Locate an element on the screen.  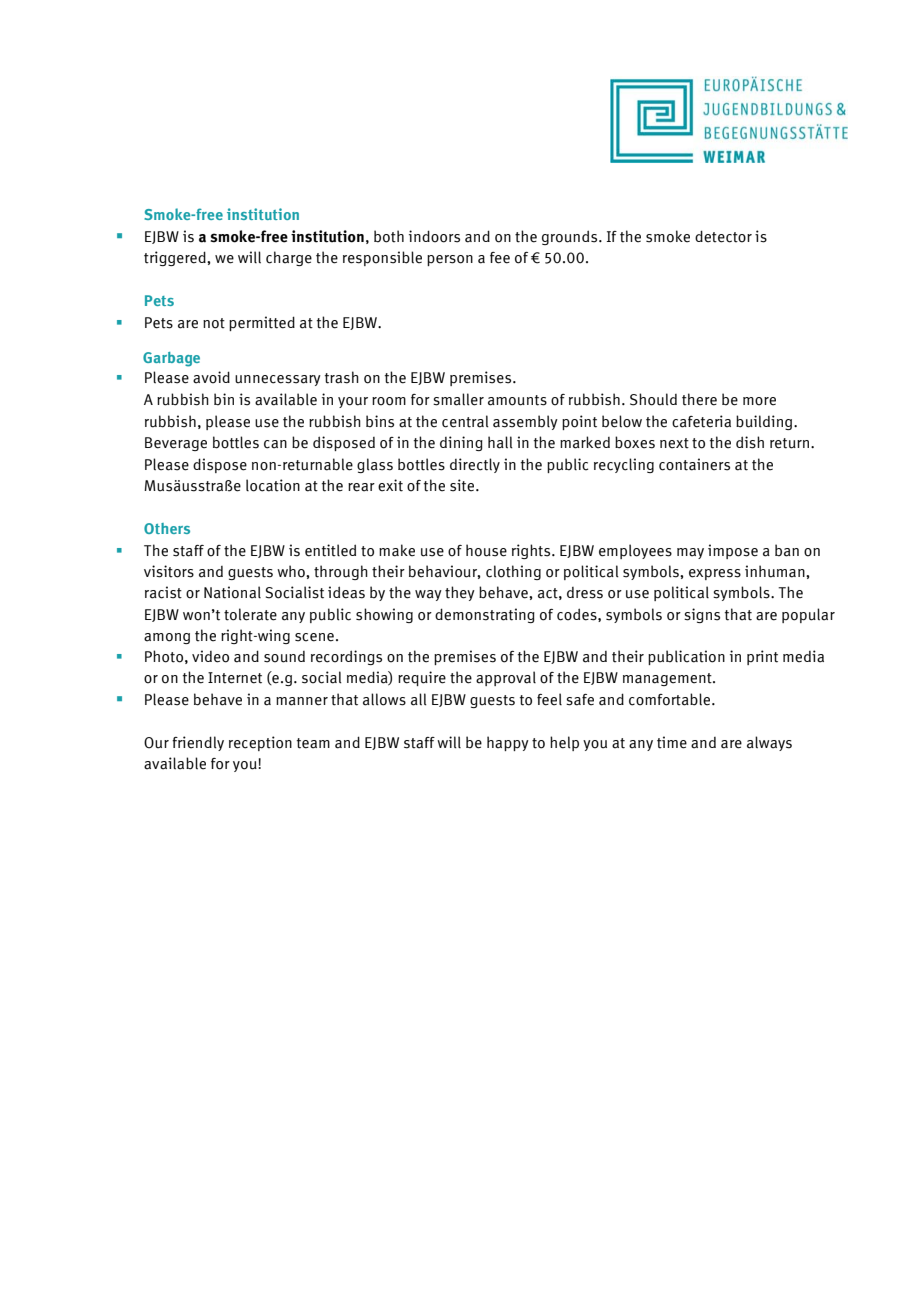
charge is located at coordinates (289, 258).
